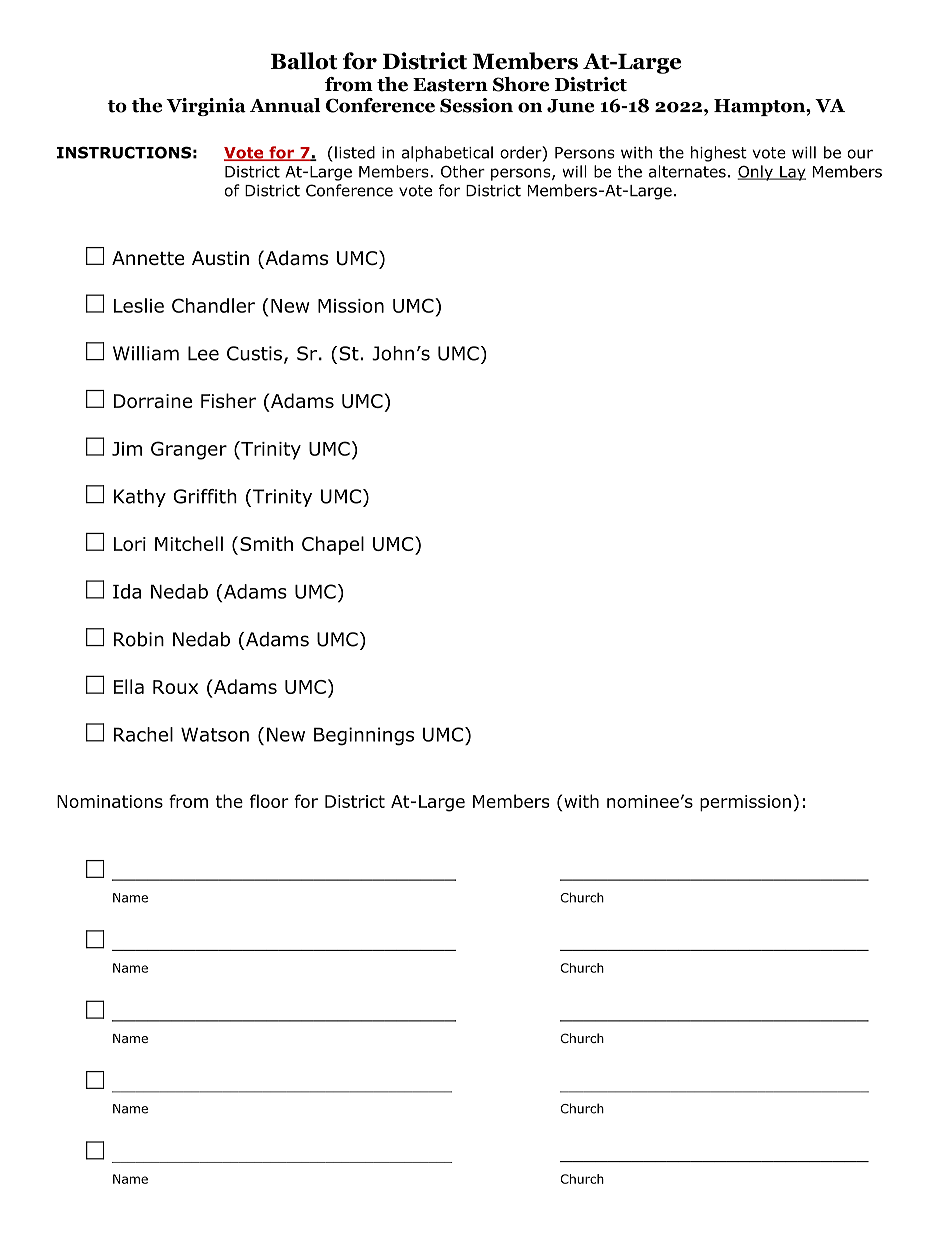 Image resolution: width=952 pixels, height=1233 pixels. What do you see at coordinates (792, 173) in the document?
I see `Lay` at bounding box center [792, 173].
